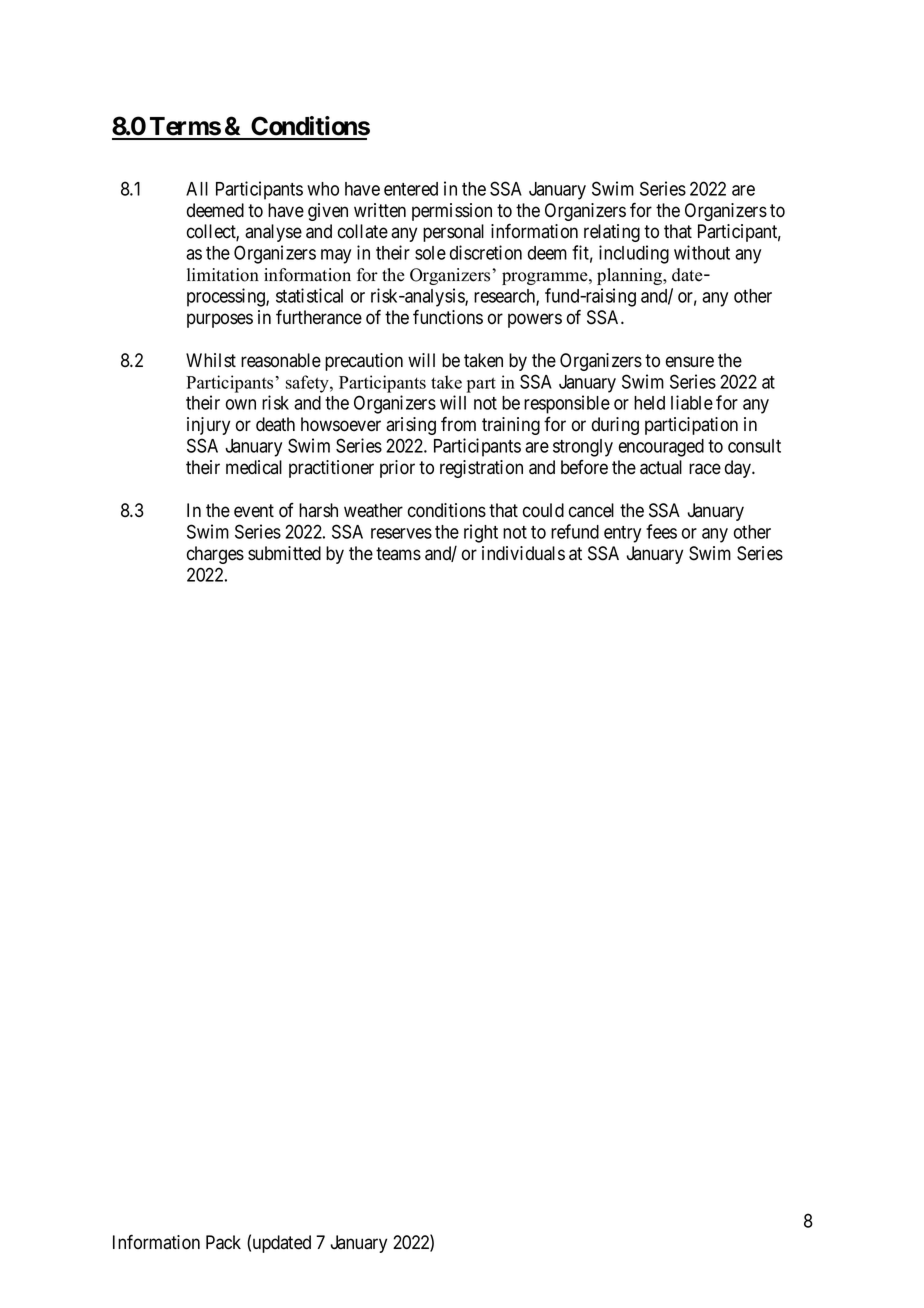 This image has width=924, height=1308. Describe the element at coordinates (523, 553) in the image. I see `individuals` at that location.
